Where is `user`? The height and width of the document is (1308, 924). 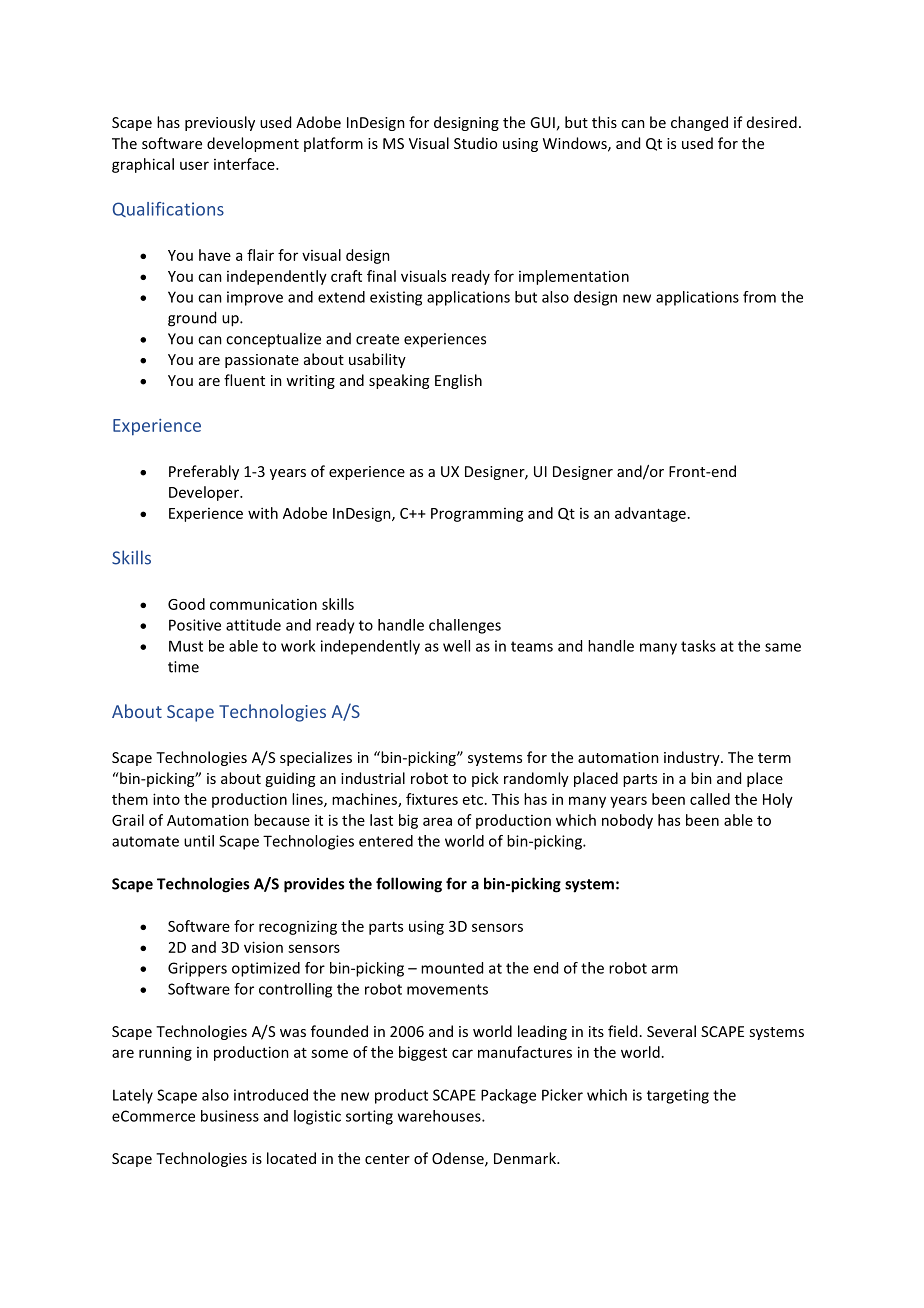 user is located at coordinates (194, 165).
